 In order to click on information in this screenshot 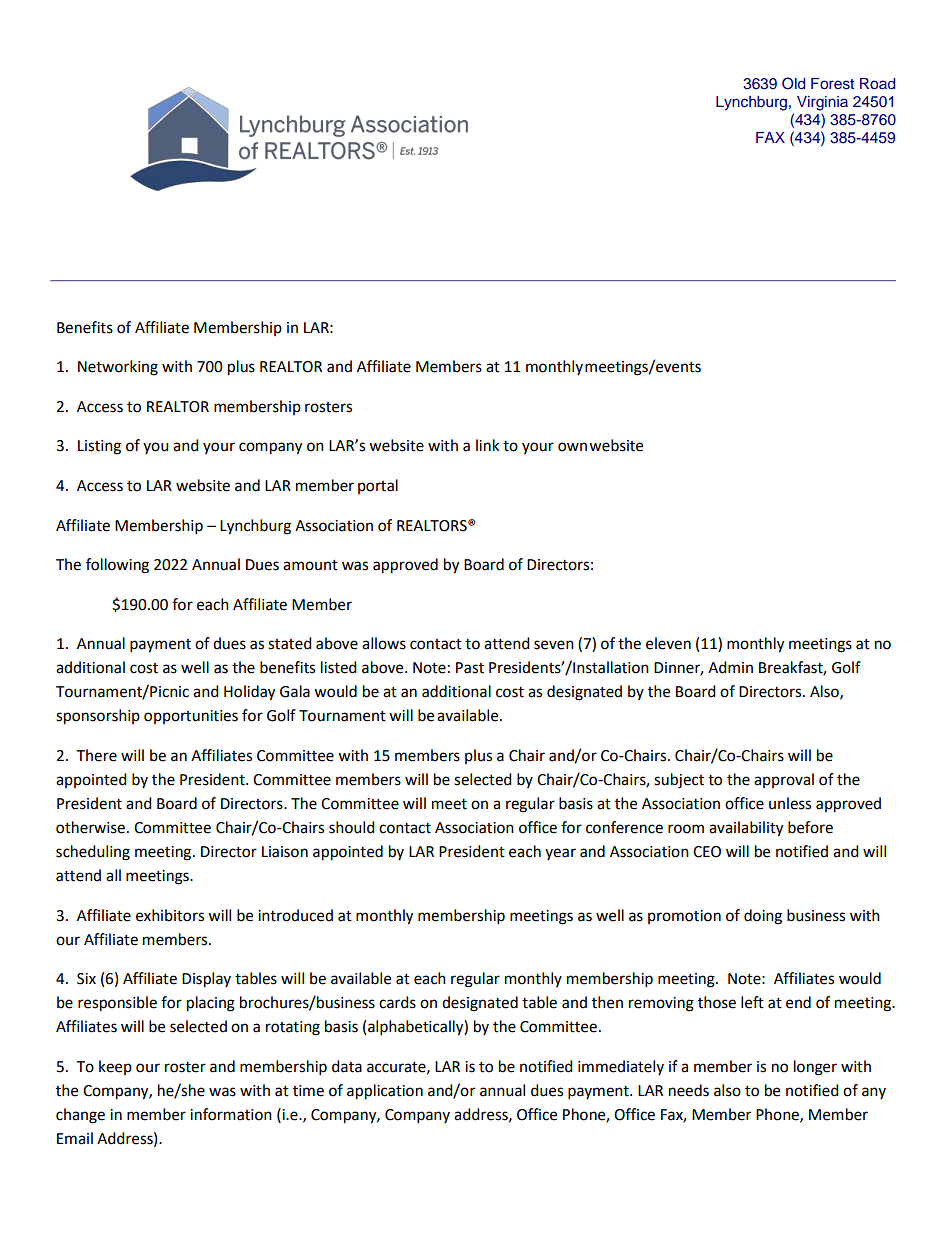, I will do `click(231, 1114)`.
